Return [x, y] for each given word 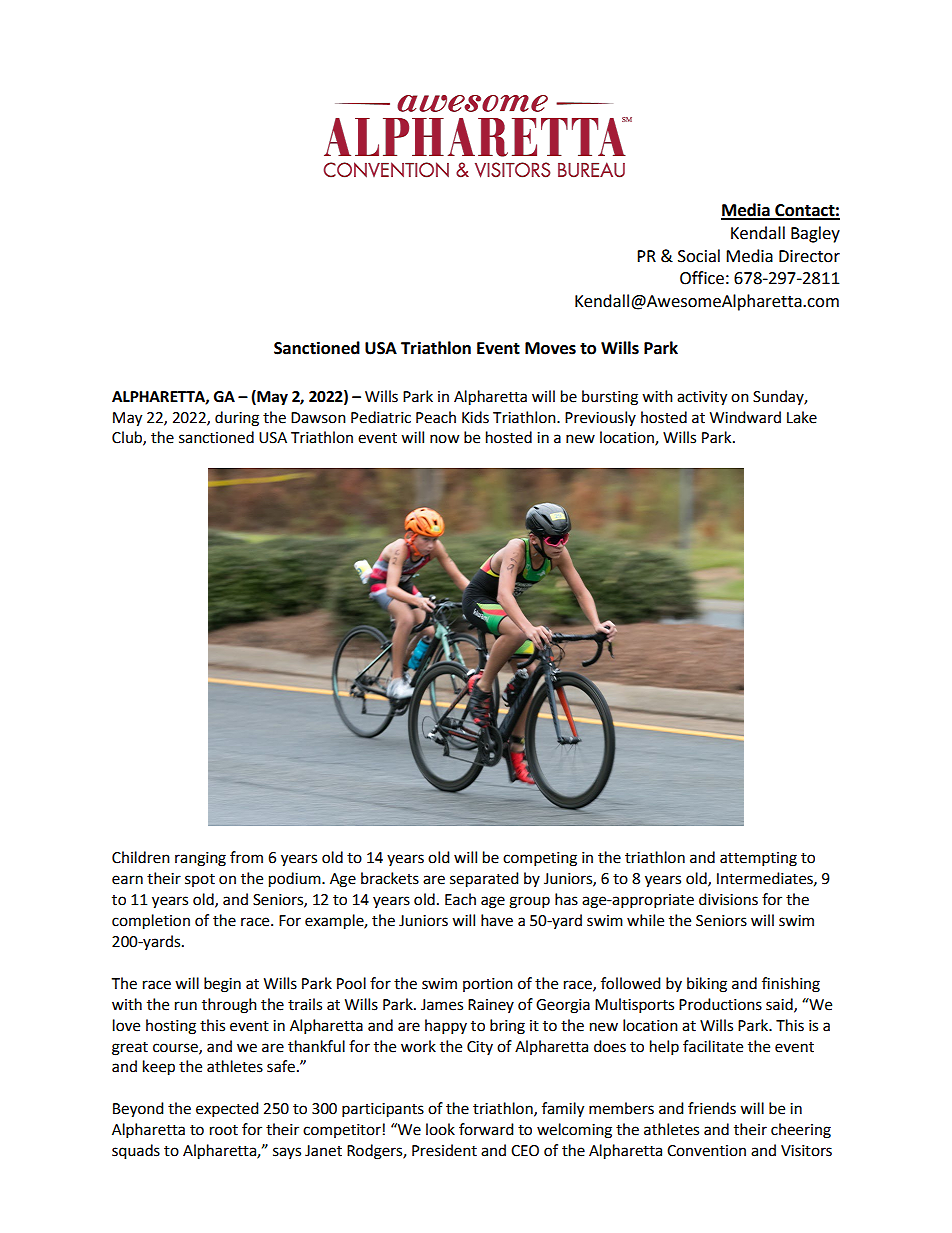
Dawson [318, 418]
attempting [758, 859]
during [237, 419]
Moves [550, 348]
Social [699, 256]
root [224, 1130]
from [246, 857]
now [445, 439]
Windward [745, 417]
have [497, 920]
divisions [728, 899]
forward [486, 1129]
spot [200, 880]
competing [540, 859]
